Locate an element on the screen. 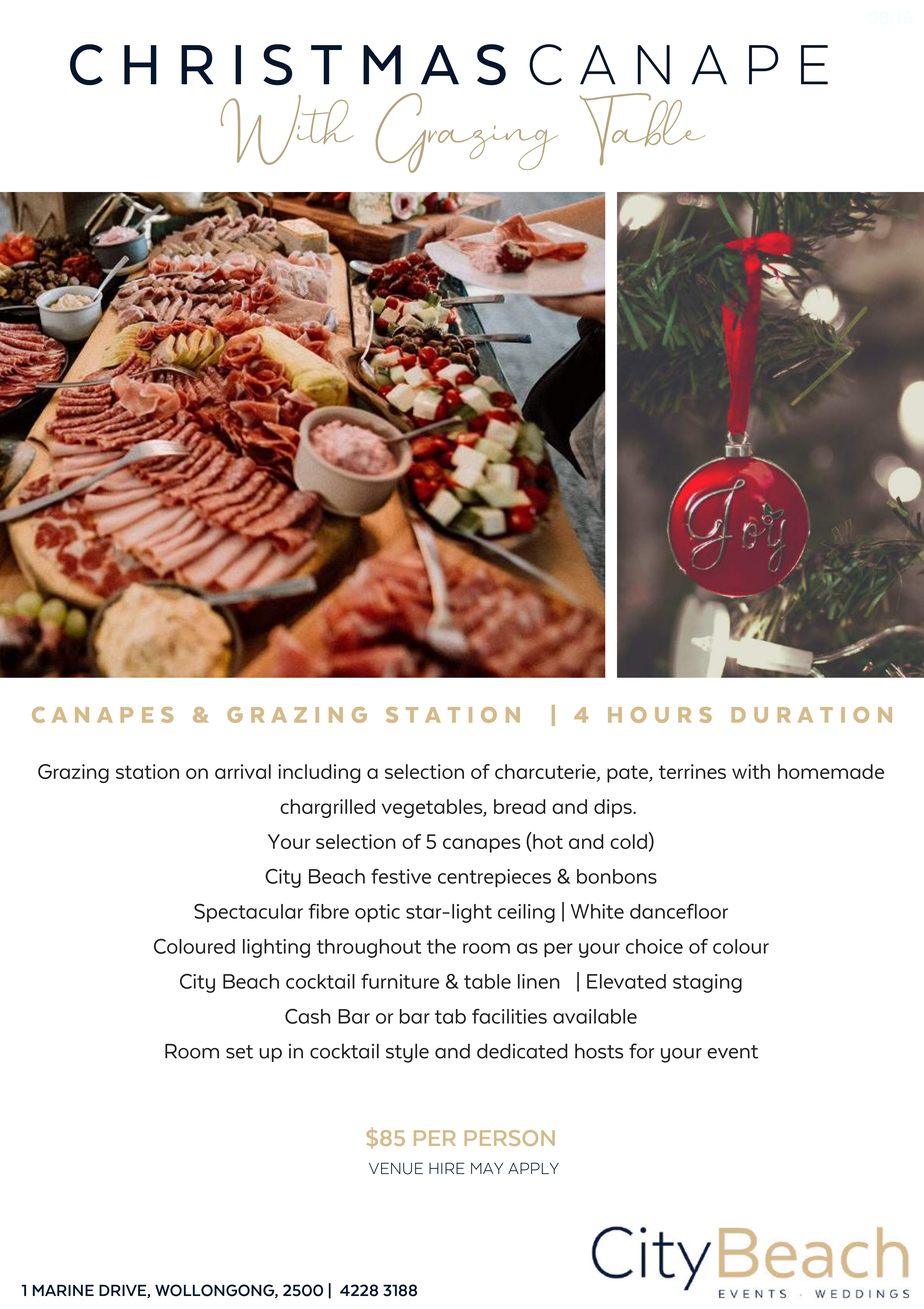  choice is located at coordinates (654, 946).
